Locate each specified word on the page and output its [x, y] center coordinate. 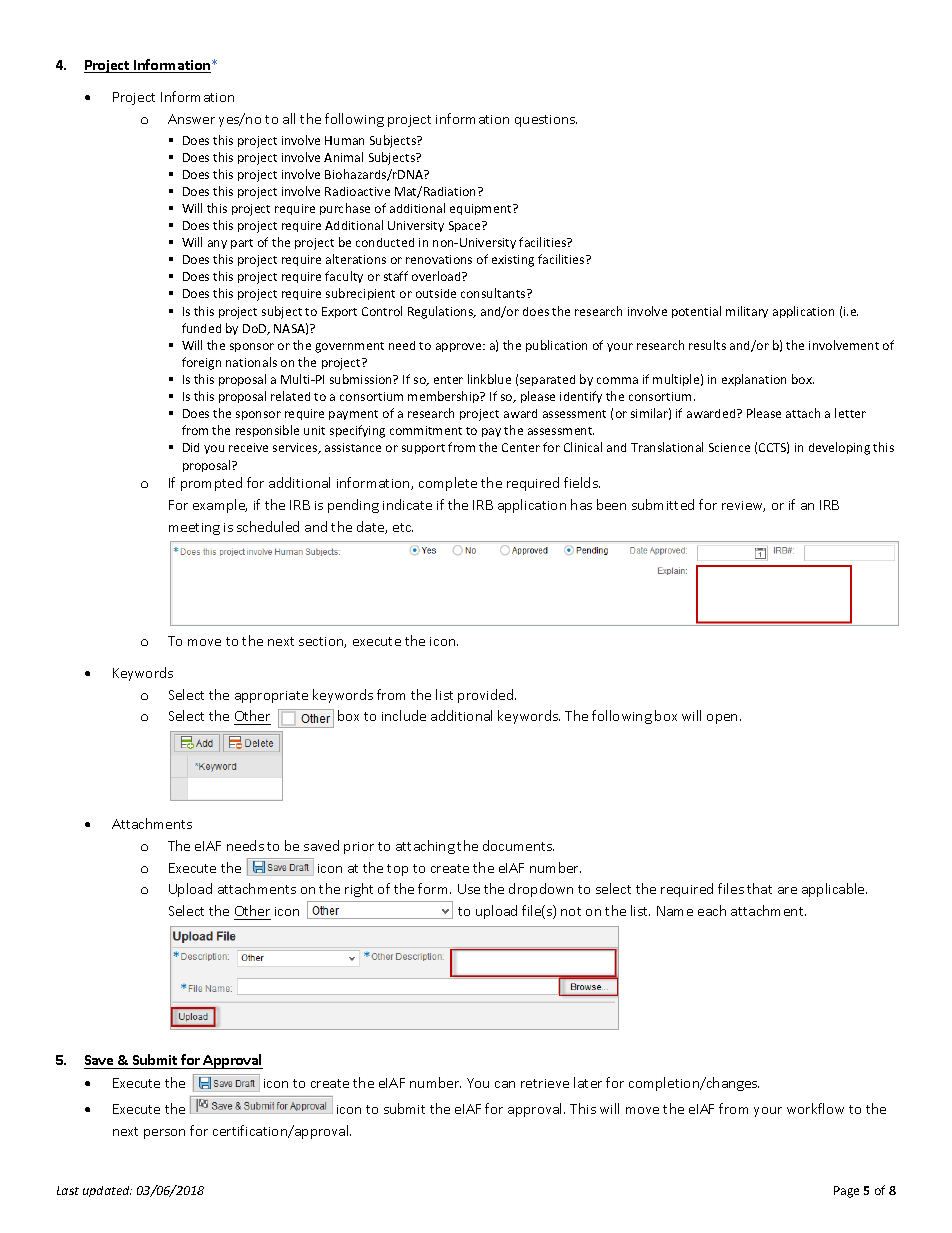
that [759, 888]
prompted [211, 484]
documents [518, 845]
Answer [191, 119]
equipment [482, 209]
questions [546, 121]
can [505, 1084]
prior [359, 848]
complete [448, 484]
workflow [815, 1108]
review [743, 506]
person [164, 1134]
